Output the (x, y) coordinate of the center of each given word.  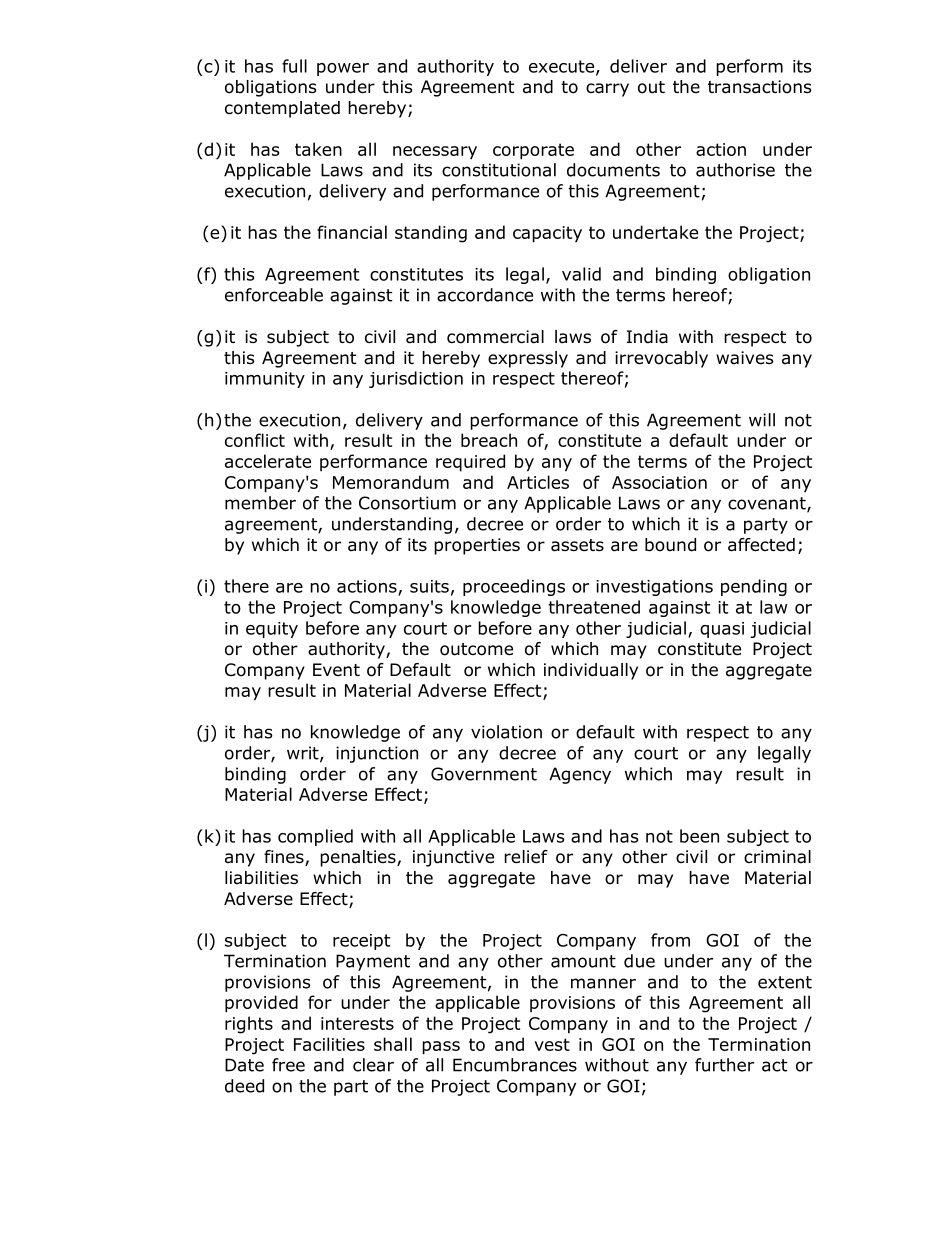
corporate (533, 151)
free (288, 1065)
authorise (735, 170)
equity (272, 630)
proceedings (514, 587)
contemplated (282, 109)
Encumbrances (515, 1065)
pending (754, 587)
